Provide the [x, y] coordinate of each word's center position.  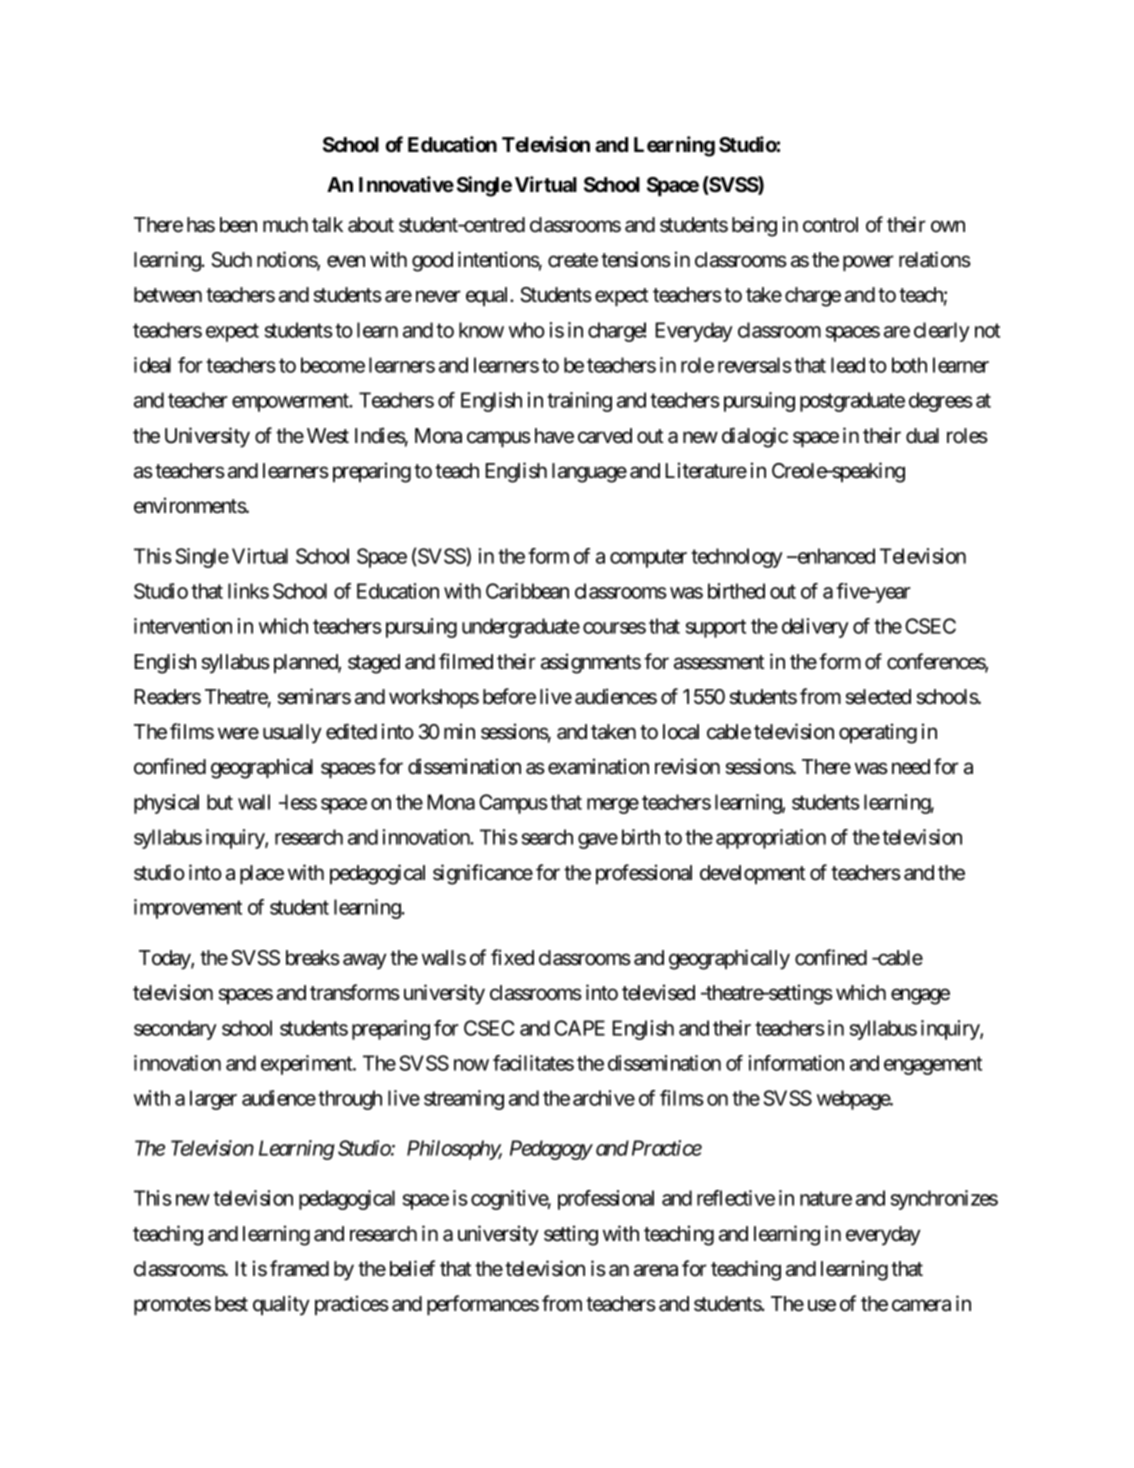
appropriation [771, 839]
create [573, 260]
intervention [183, 626]
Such [231, 260]
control [830, 225]
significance [483, 874]
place [262, 874]
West [328, 436]
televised [658, 992]
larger [213, 1100]
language [589, 473]
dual [922, 436]
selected [878, 697]
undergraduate [521, 628]
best [231, 1304]
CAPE [579, 1028]
